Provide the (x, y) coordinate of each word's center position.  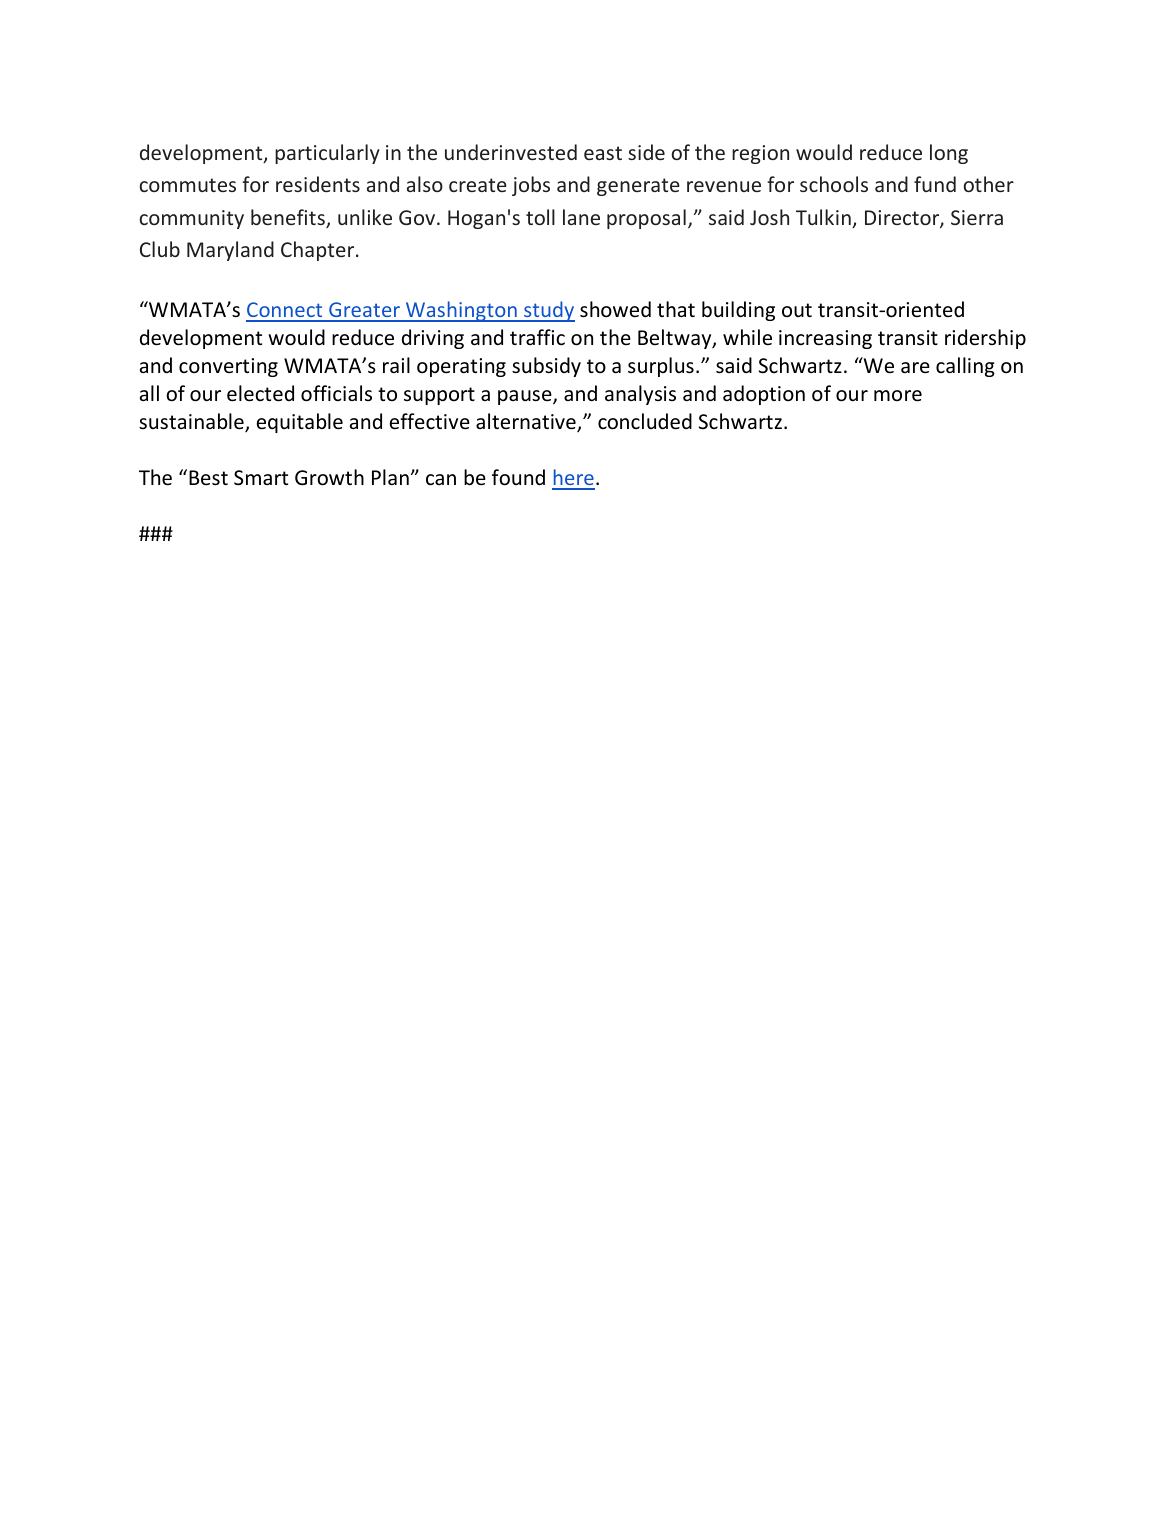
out (797, 310)
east (603, 153)
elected (260, 393)
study (548, 311)
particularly (327, 154)
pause (526, 397)
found (518, 477)
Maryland (230, 251)
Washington (461, 311)
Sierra (977, 217)
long (949, 154)
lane (581, 217)
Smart (261, 478)
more (898, 396)
